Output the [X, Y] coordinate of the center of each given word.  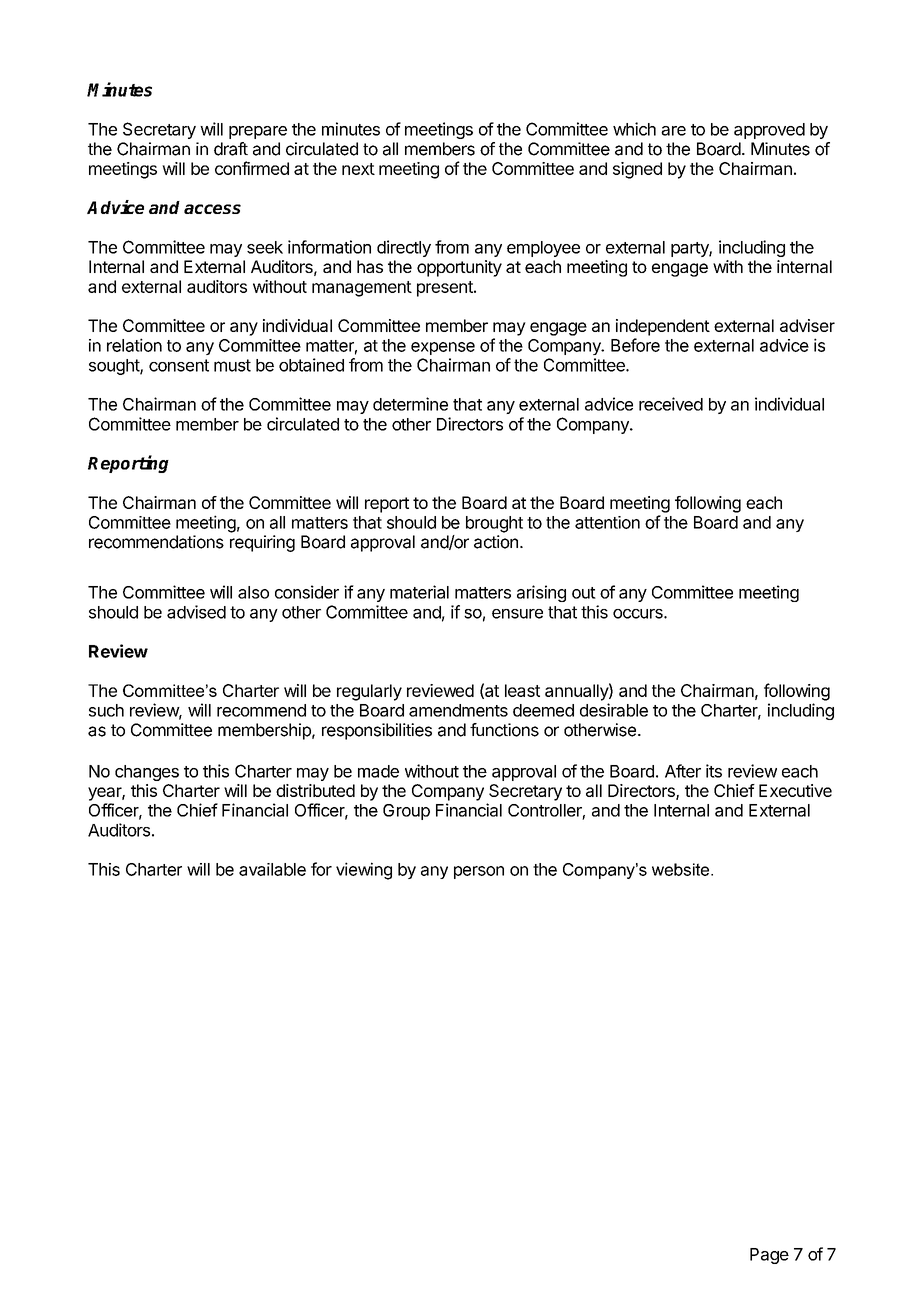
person [479, 872]
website [680, 869]
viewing [364, 871]
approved [769, 131]
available [272, 869]
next [358, 169]
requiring [262, 543]
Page [769, 1256]
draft [231, 149]
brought [494, 524]
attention [607, 522]
